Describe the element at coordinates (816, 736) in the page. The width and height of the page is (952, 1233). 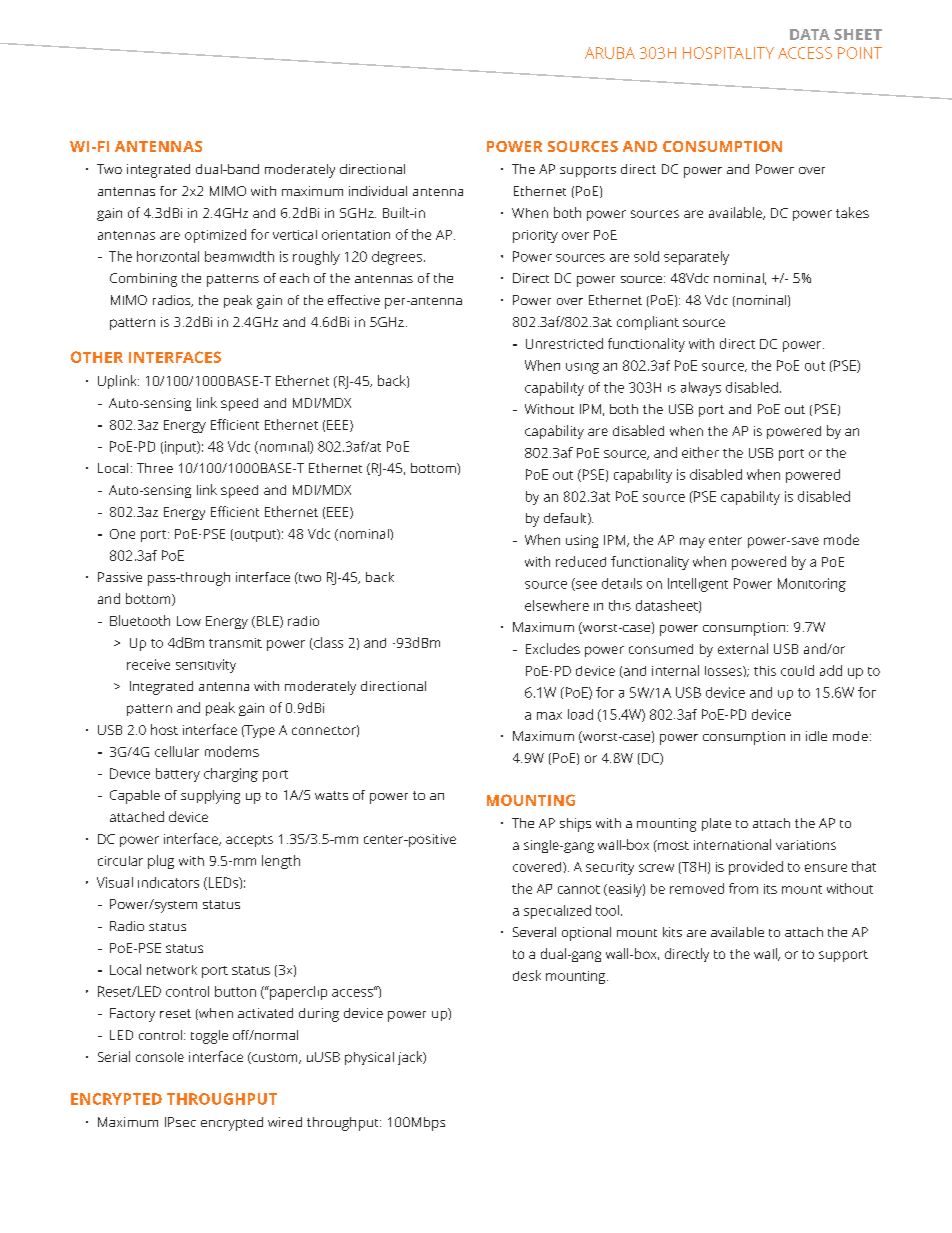
I see `idle` at that location.
